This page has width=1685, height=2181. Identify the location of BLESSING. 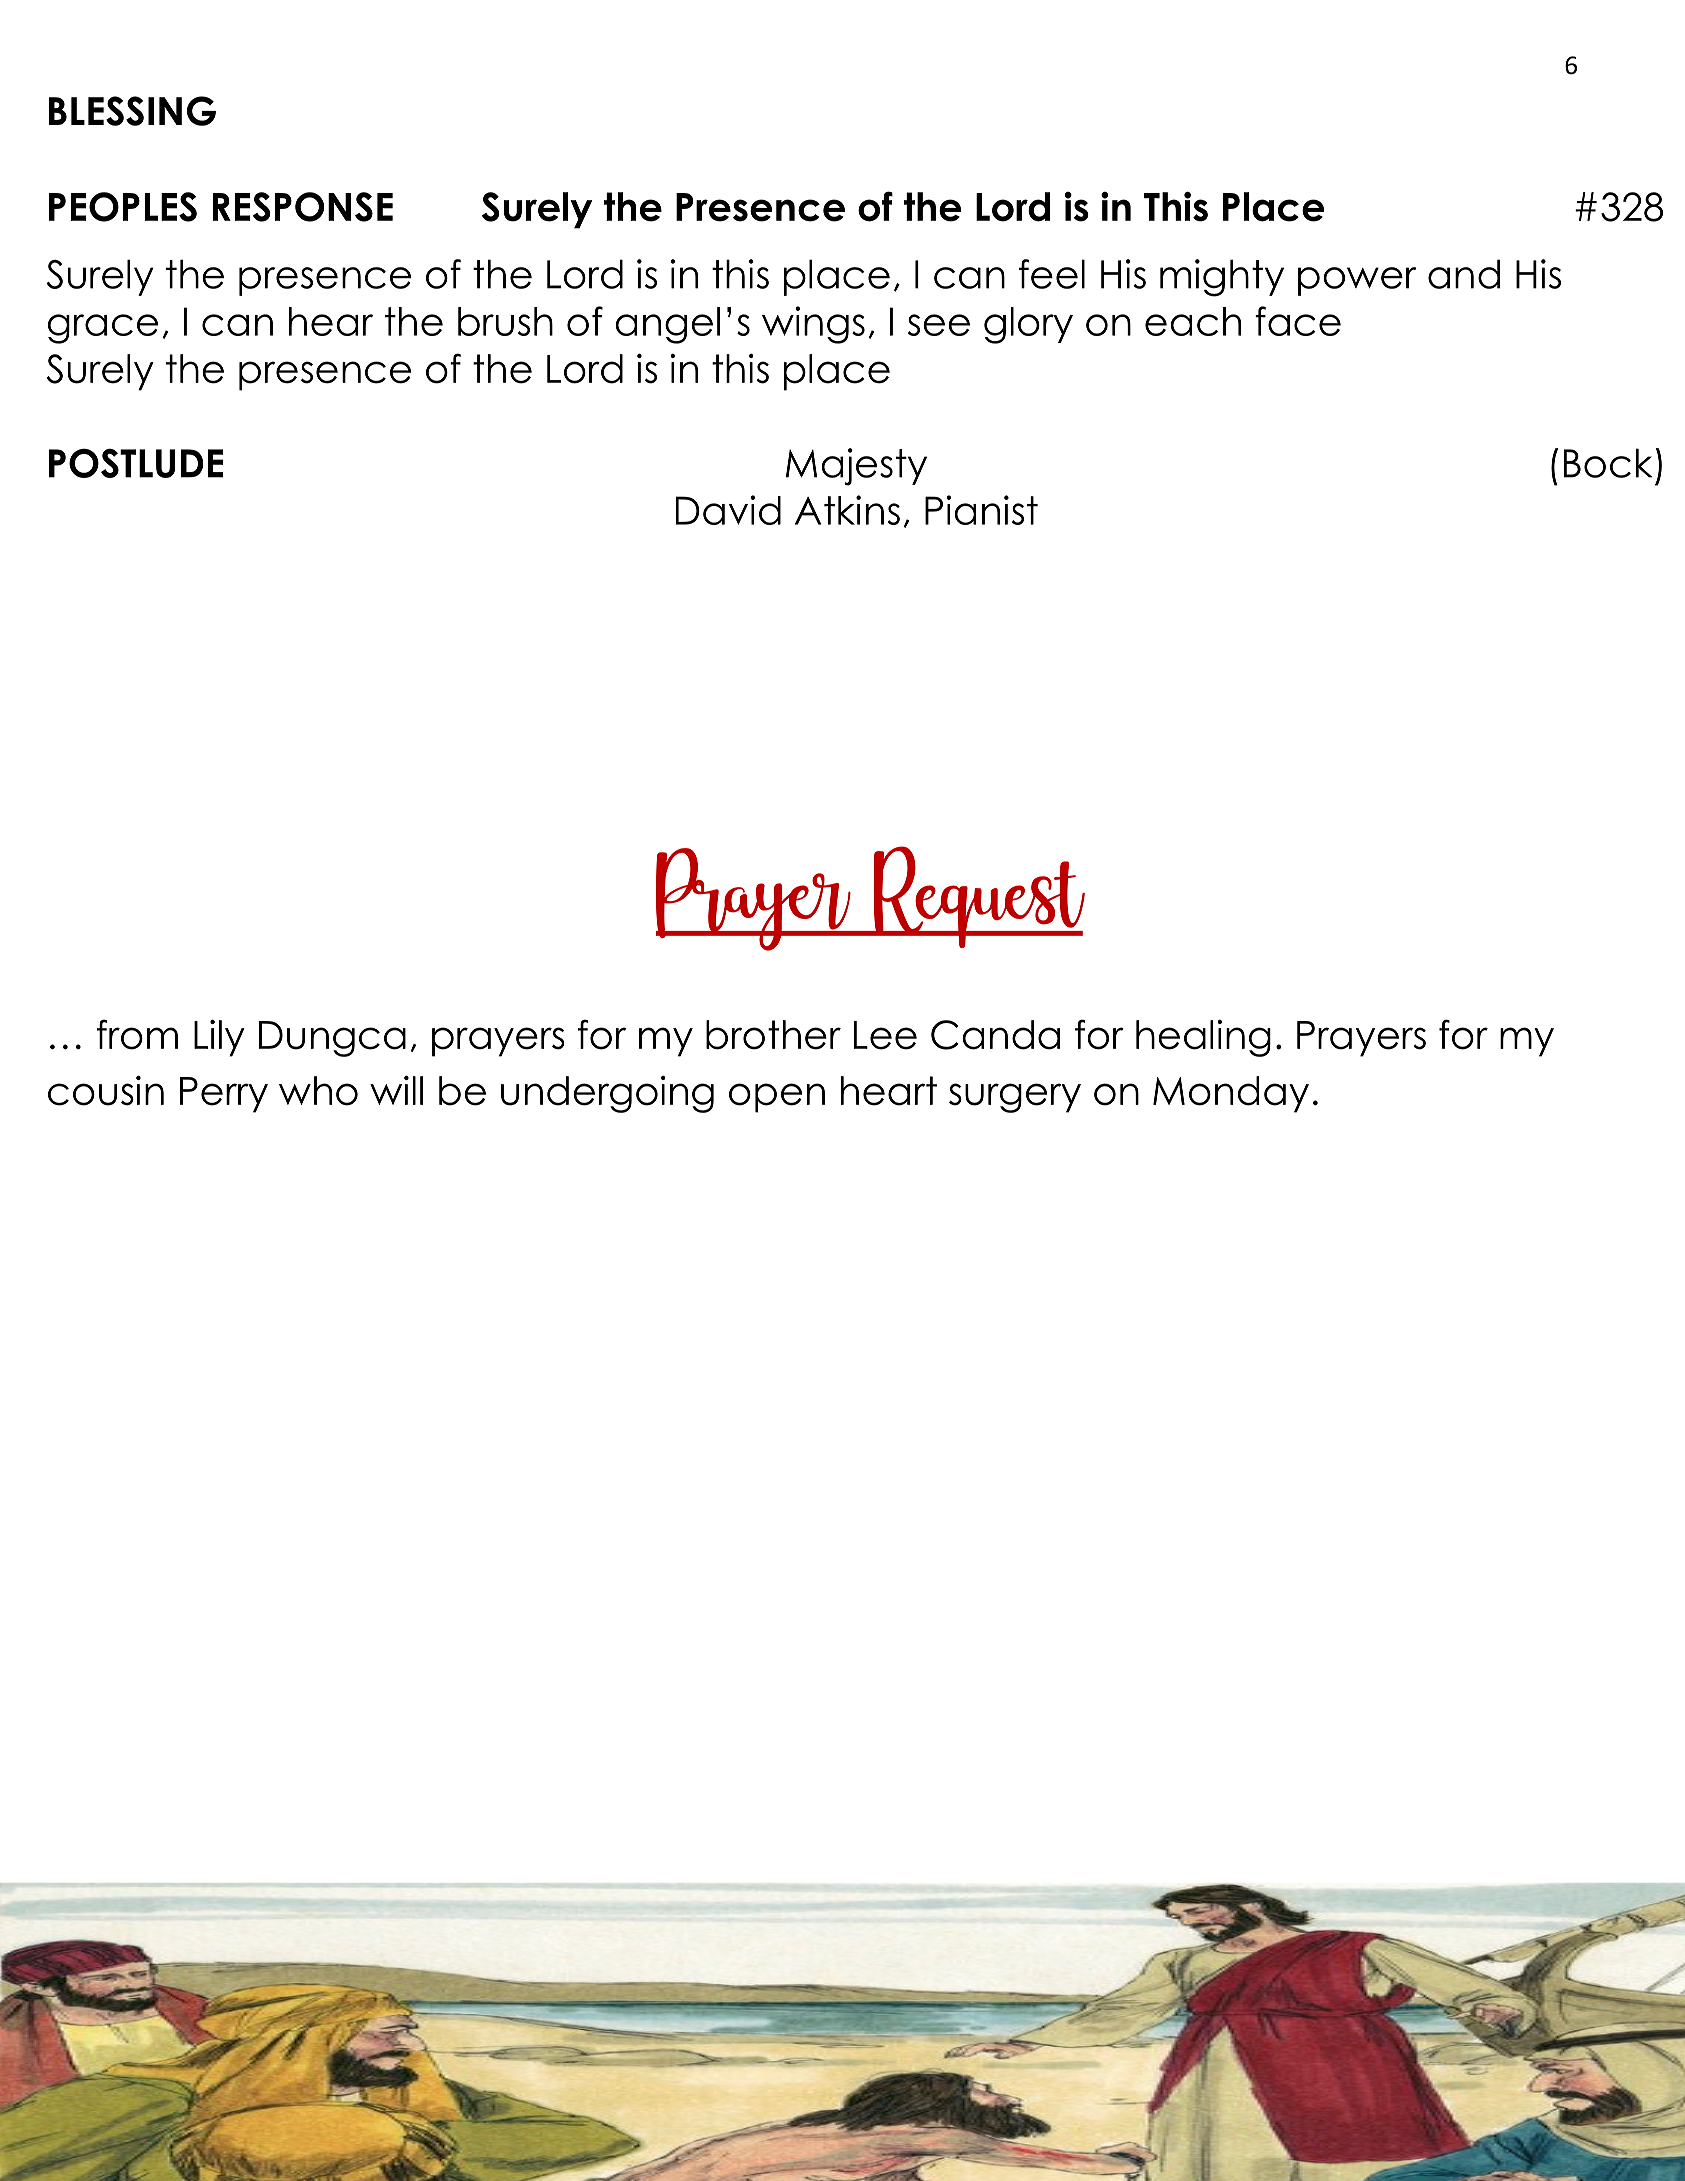
(132, 111).
